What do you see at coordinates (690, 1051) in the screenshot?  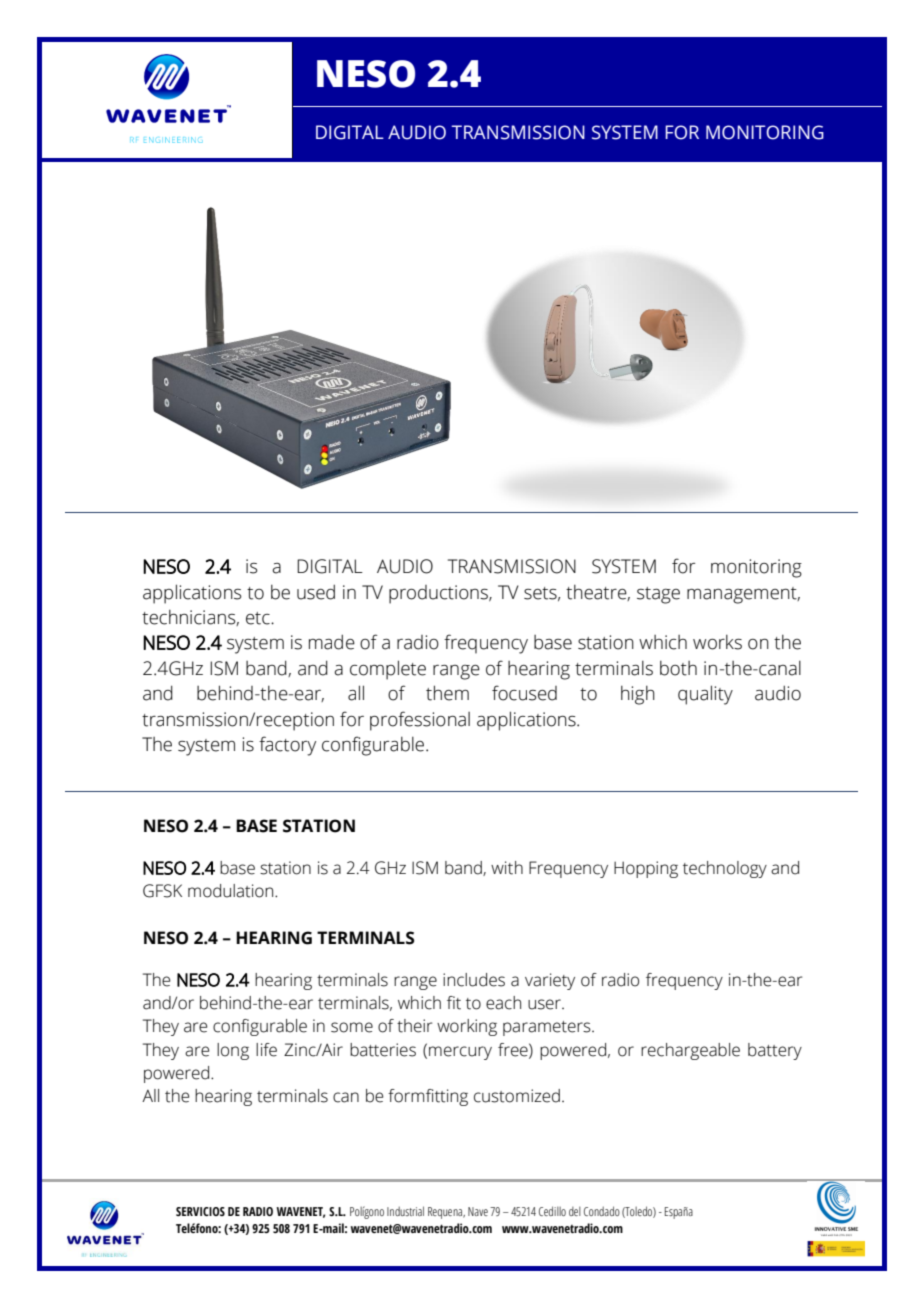 I see `rechargeable` at bounding box center [690, 1051].
